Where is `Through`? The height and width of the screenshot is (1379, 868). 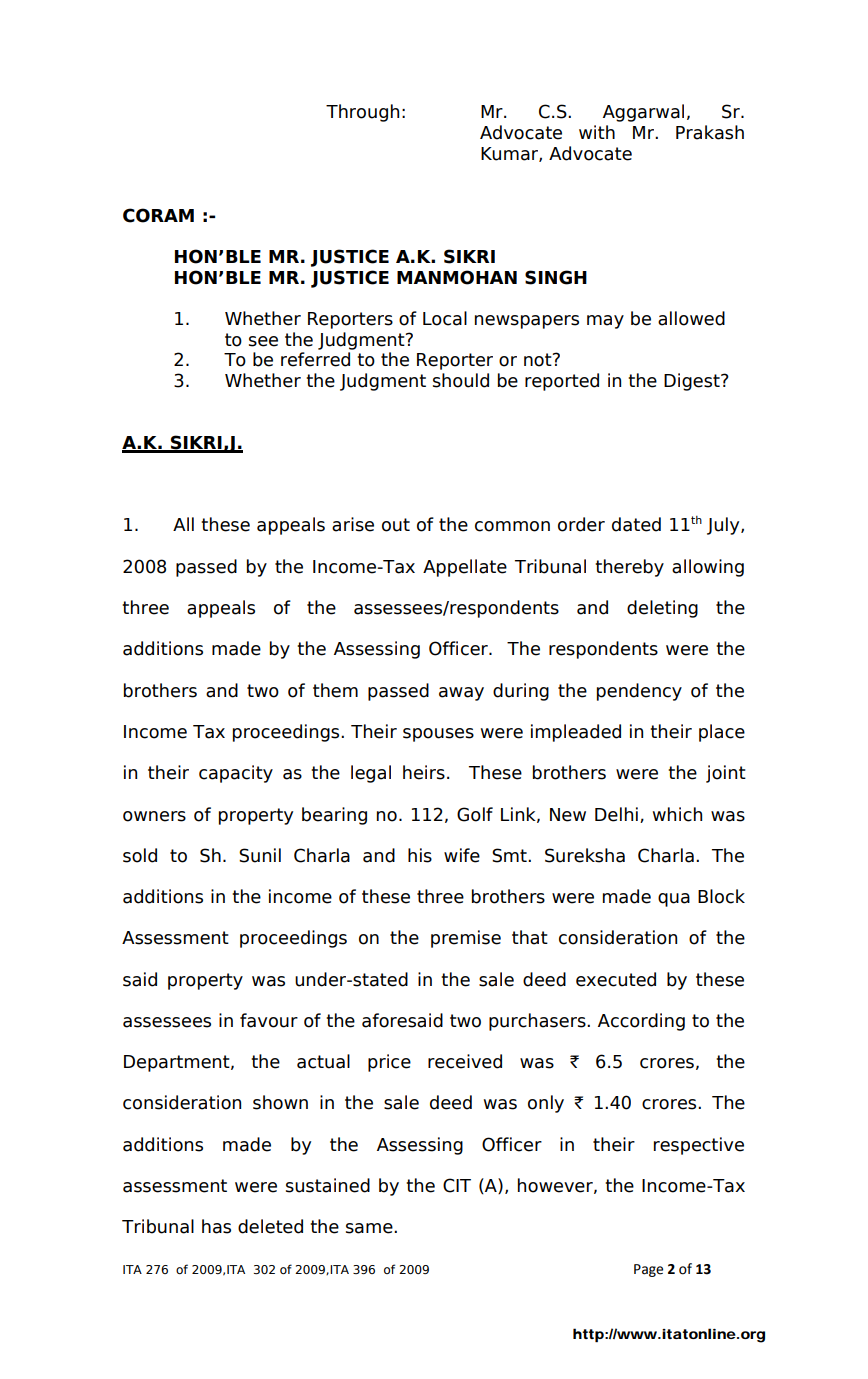
Through is located at coordinates (362, 113).
